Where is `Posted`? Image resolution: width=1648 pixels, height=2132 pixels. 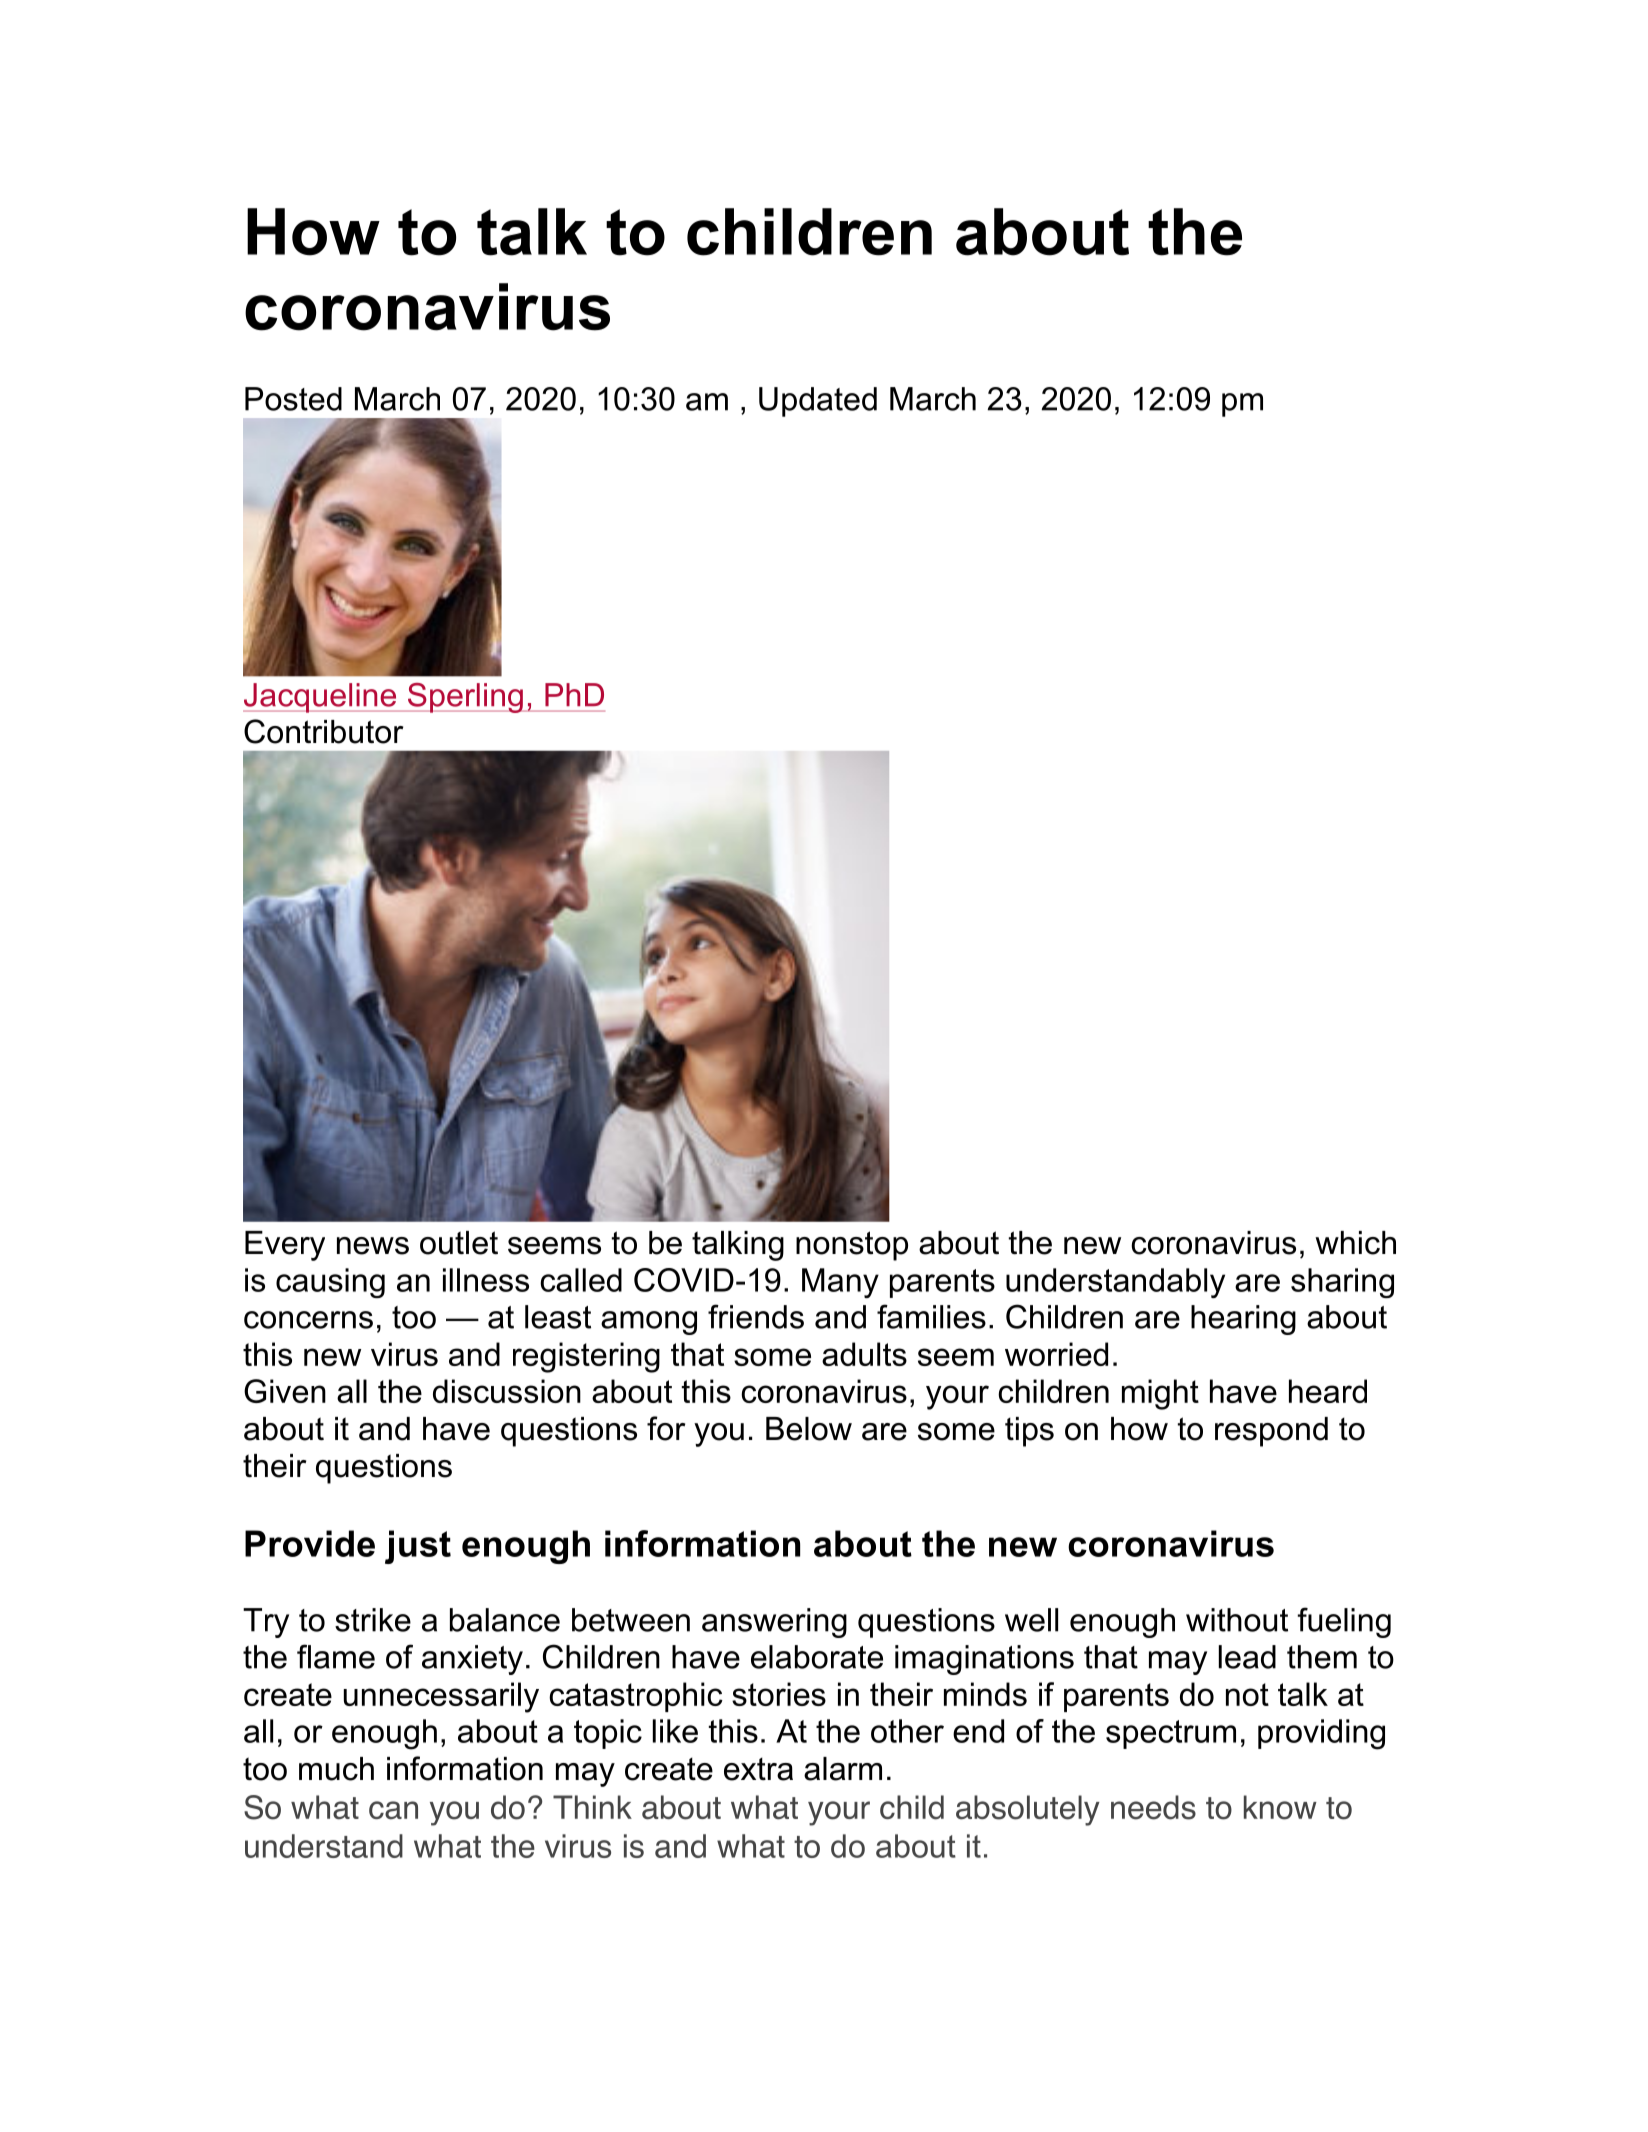 Posted is located at coordinates (293, 399).
